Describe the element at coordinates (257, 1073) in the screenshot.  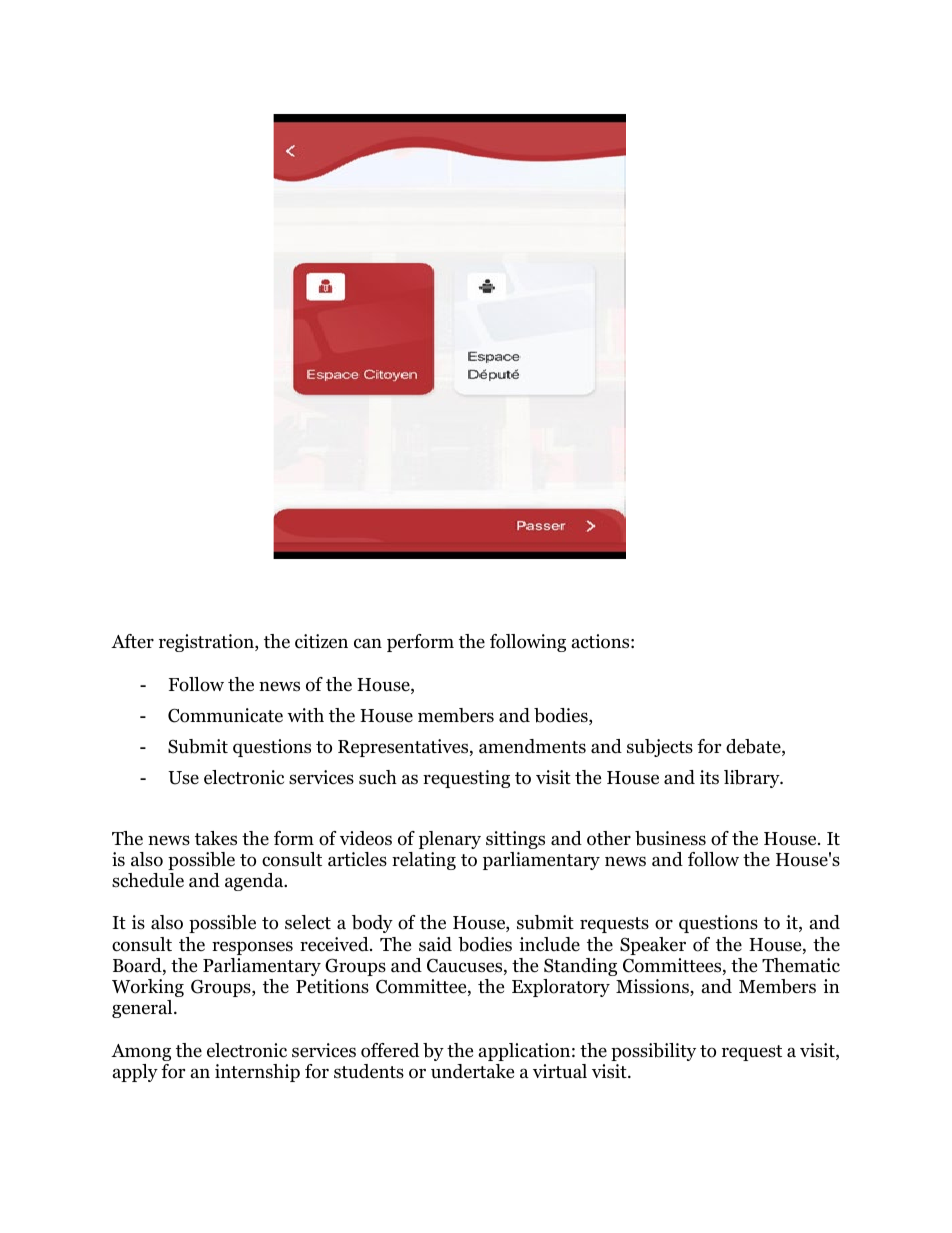
I see `internship` at that location.
